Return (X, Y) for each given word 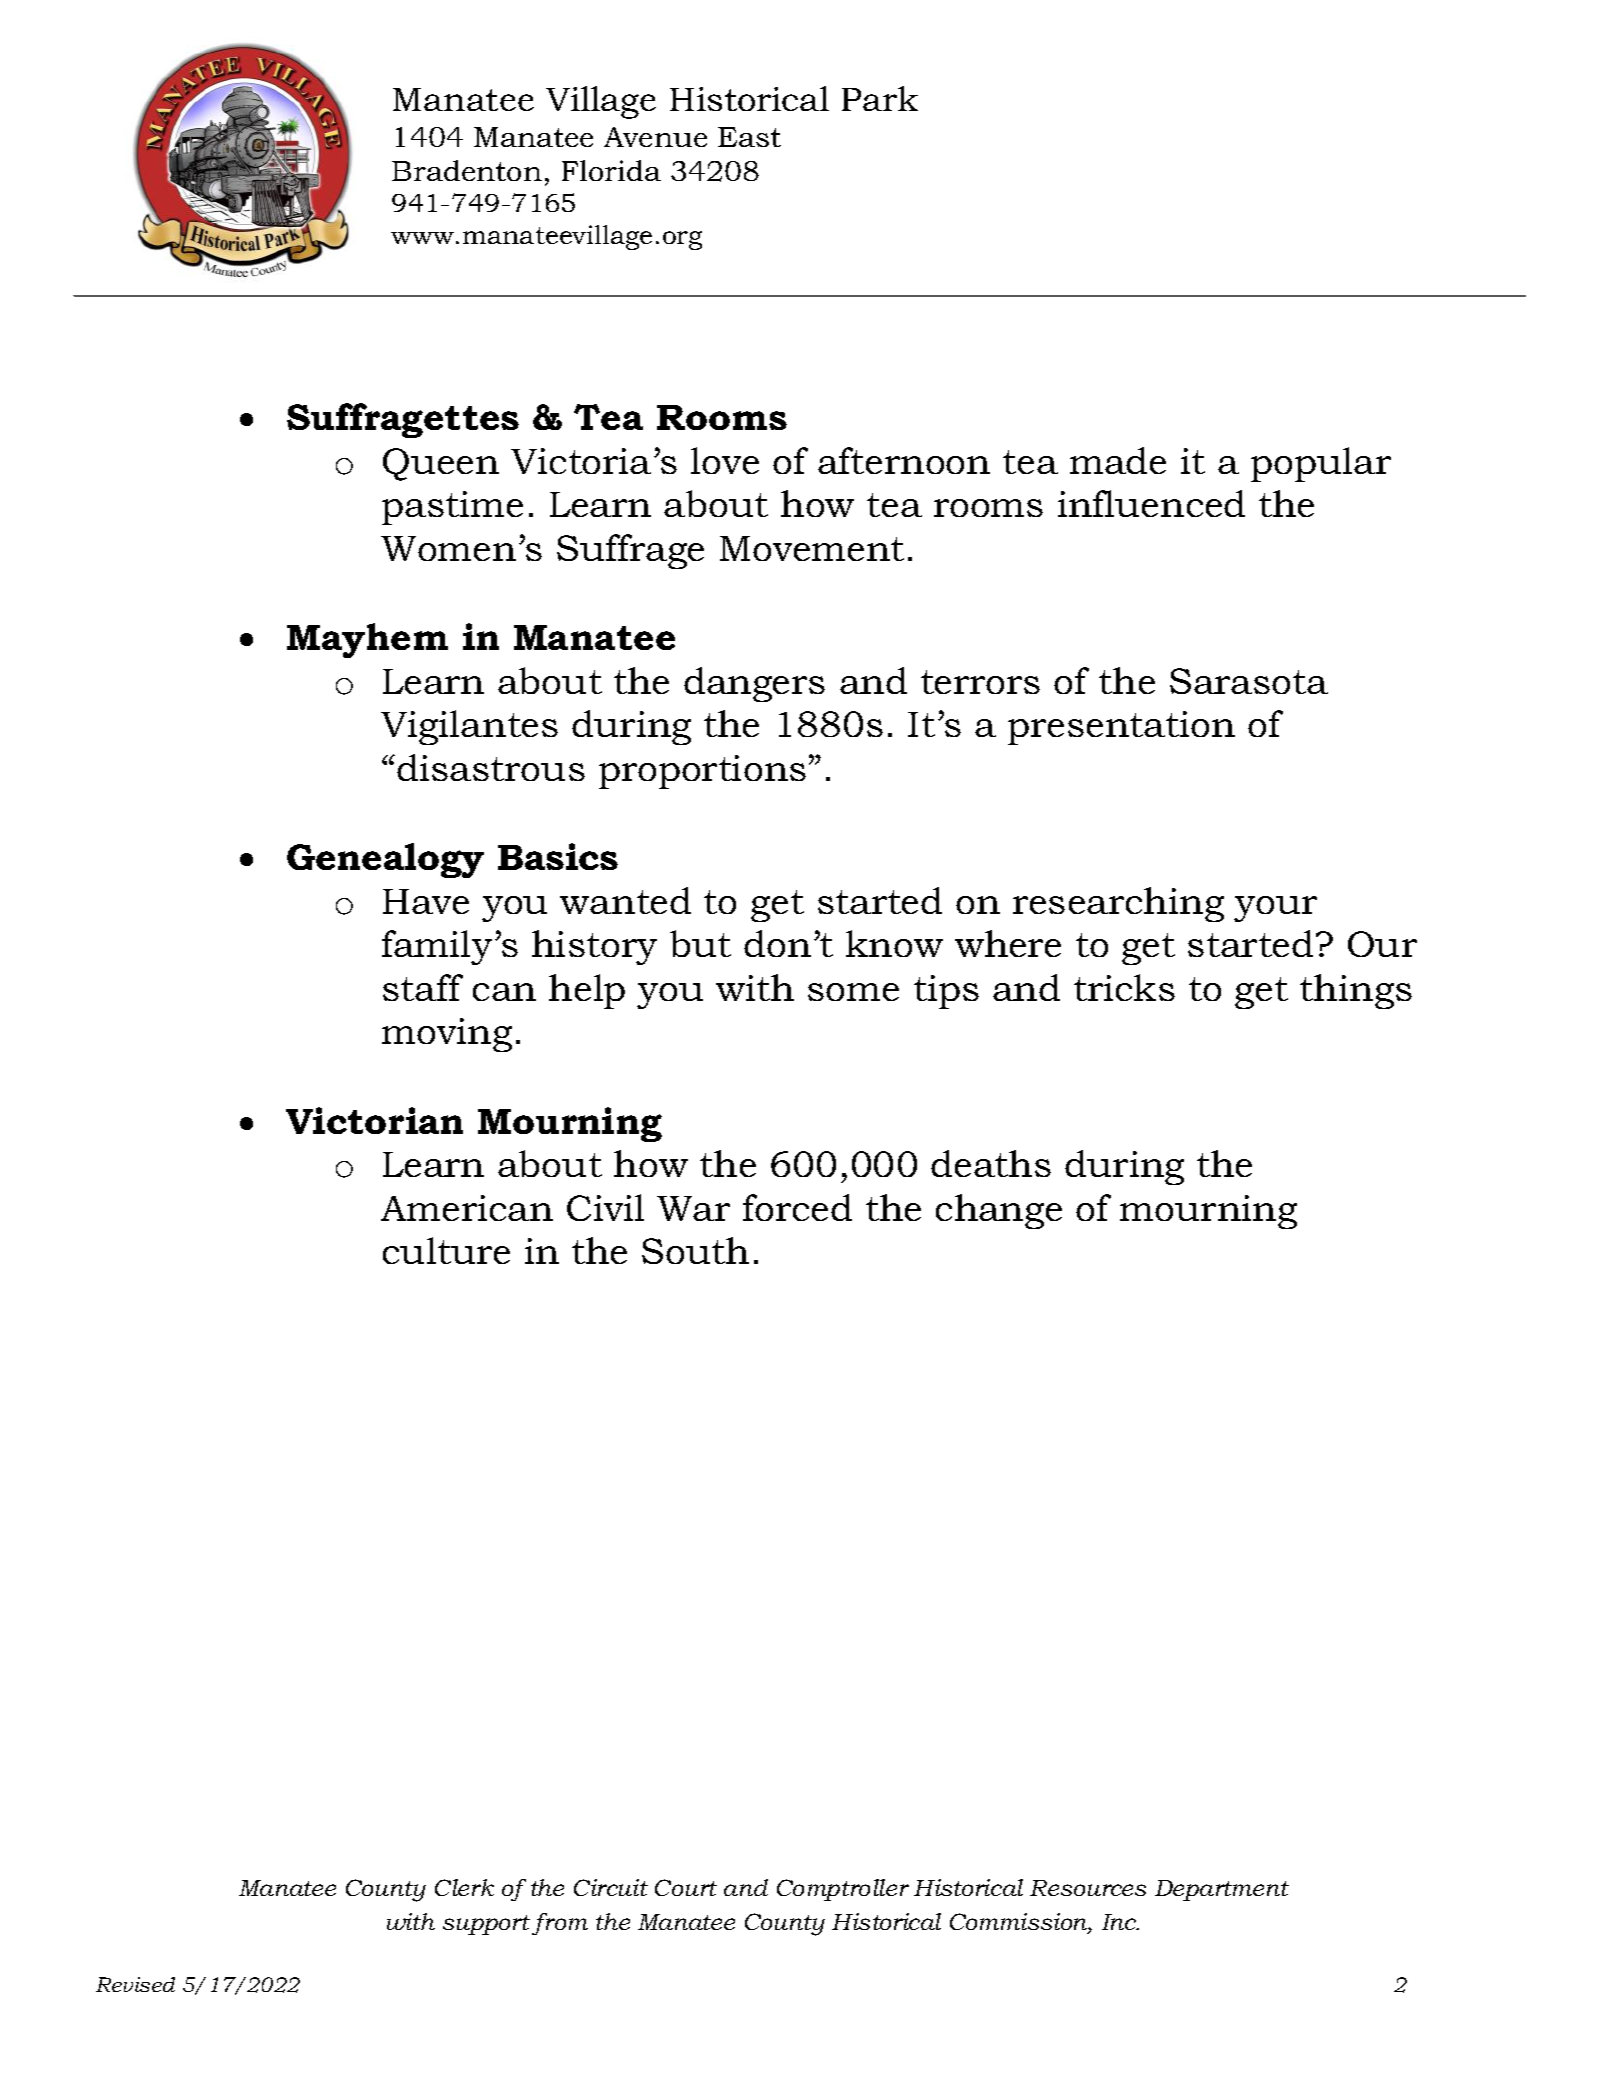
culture (446, 1250)
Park (880, 98)
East (749, 137)
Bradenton (467, 170)
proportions (702, 772)
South (695, 1250)
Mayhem (367, 640)
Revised (135, 1984)
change (999, 1211)
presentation (1121, 728)
